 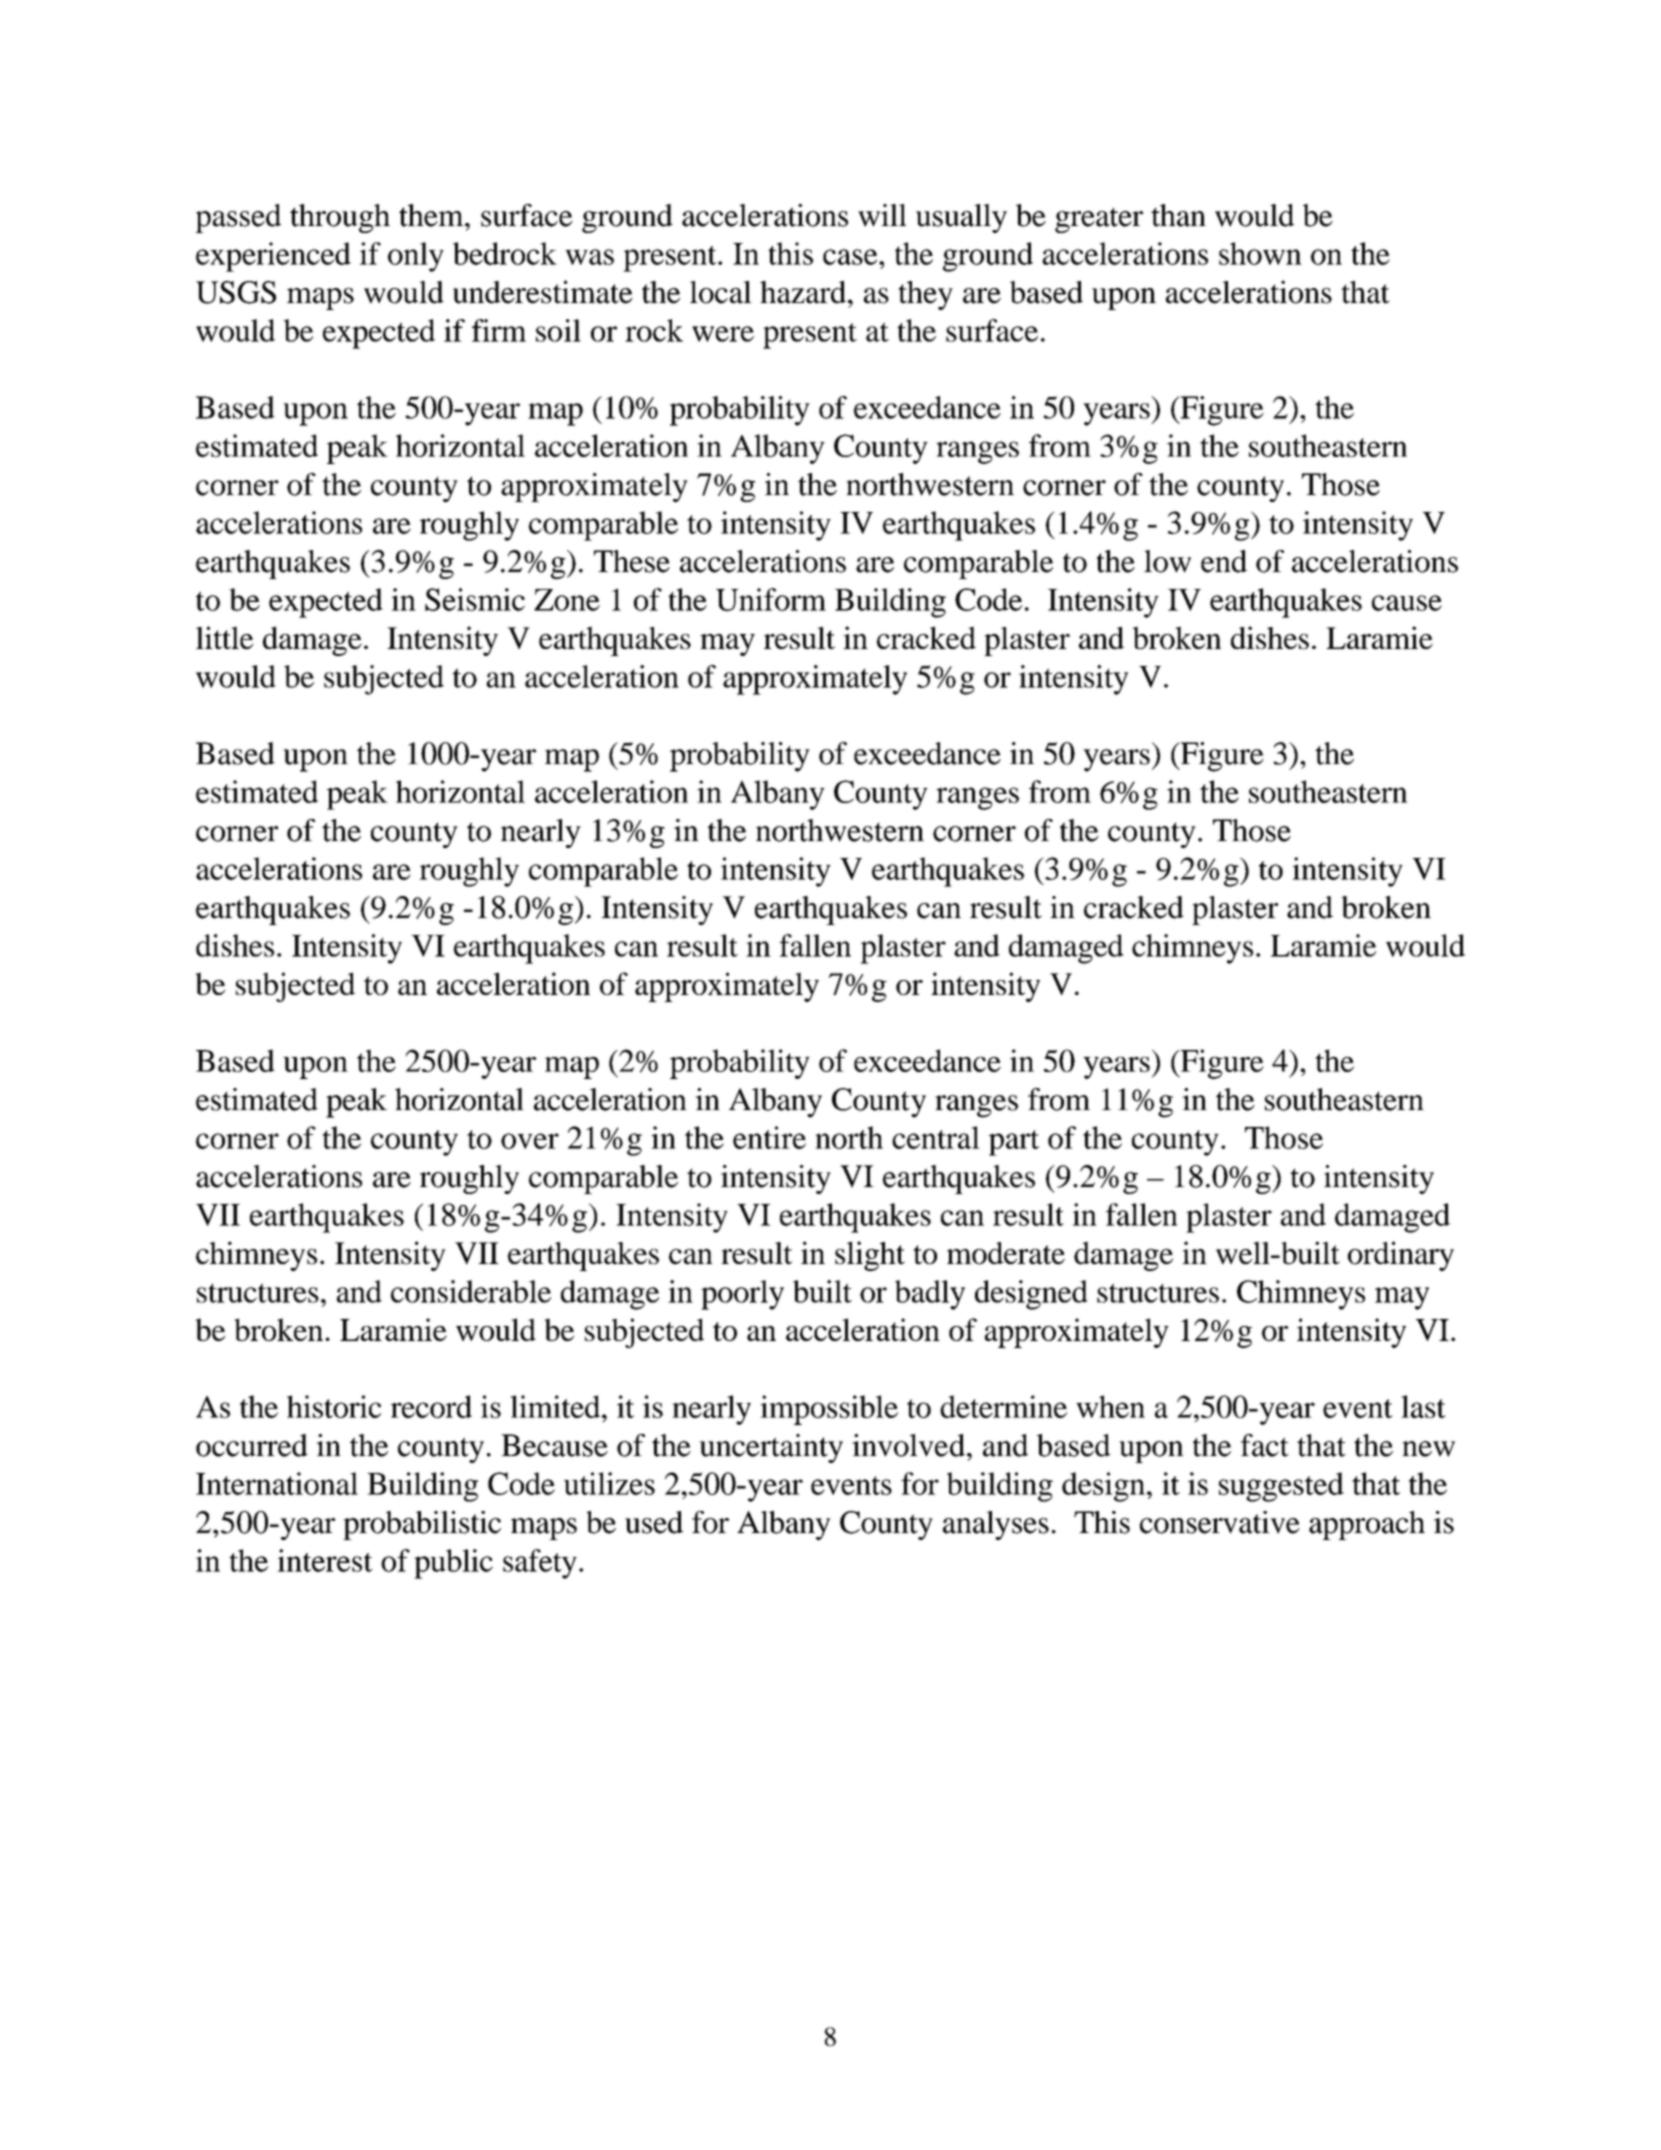 I want to click on conservative, so click(x=1220, y=1522).
